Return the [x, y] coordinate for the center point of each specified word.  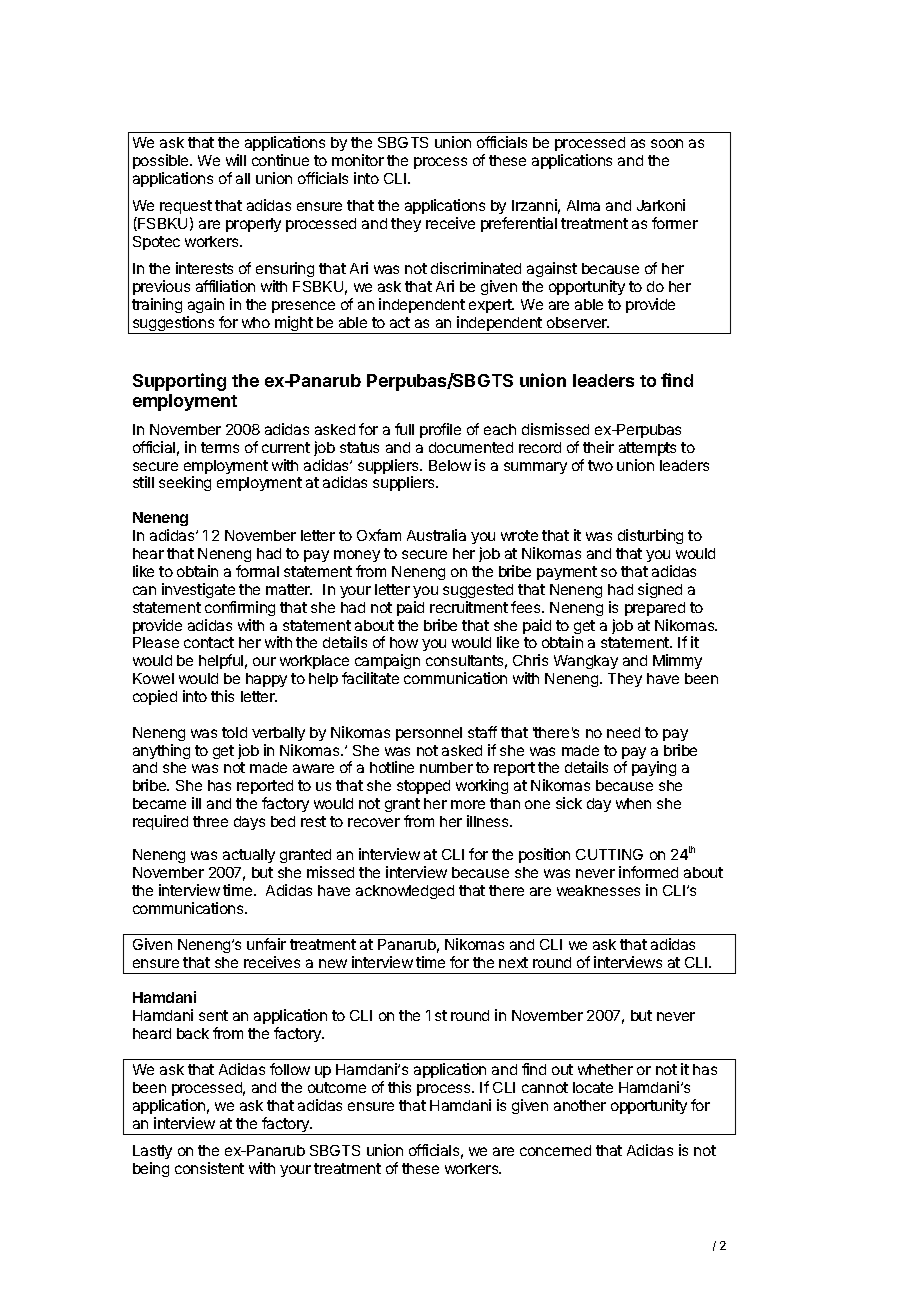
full [404, 429]
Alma [583, 205]
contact [209, 642]
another [580, 1105]
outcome [337, 1087]
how [404, 642]
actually [249, 856]
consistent [209, 1168]
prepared [655, 609]
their [598, 447]
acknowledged [405, 892]
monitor [358, 160]
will [236, 160]
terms [220, 447]
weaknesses [598, 890]
